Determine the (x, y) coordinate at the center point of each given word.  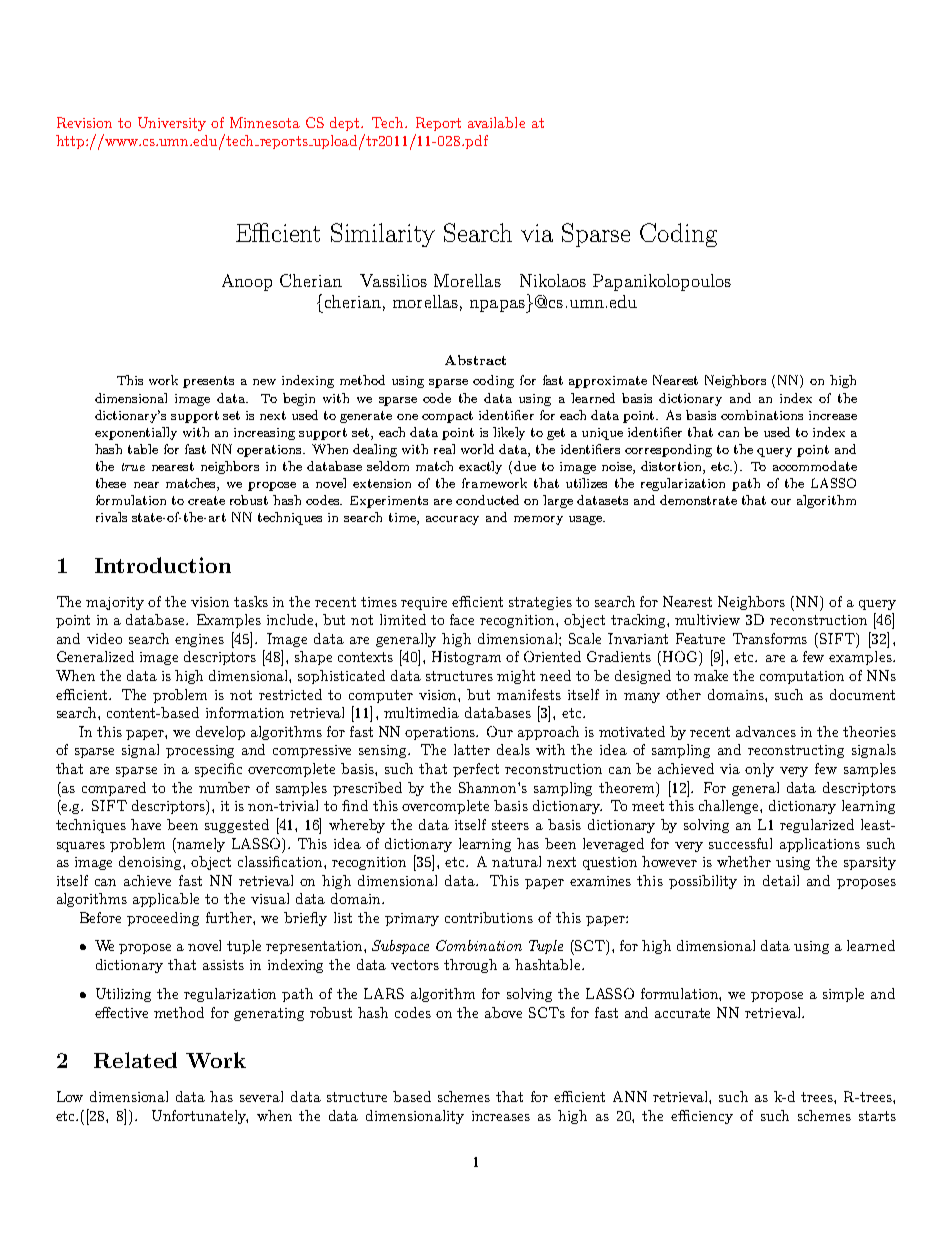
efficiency (702, 1117)
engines (199, 640)
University (172, 124)
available (496, 122)
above (503, 1012)
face (462, 619)
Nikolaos (553, 280)
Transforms (770, 638)
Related (135, 1060)
